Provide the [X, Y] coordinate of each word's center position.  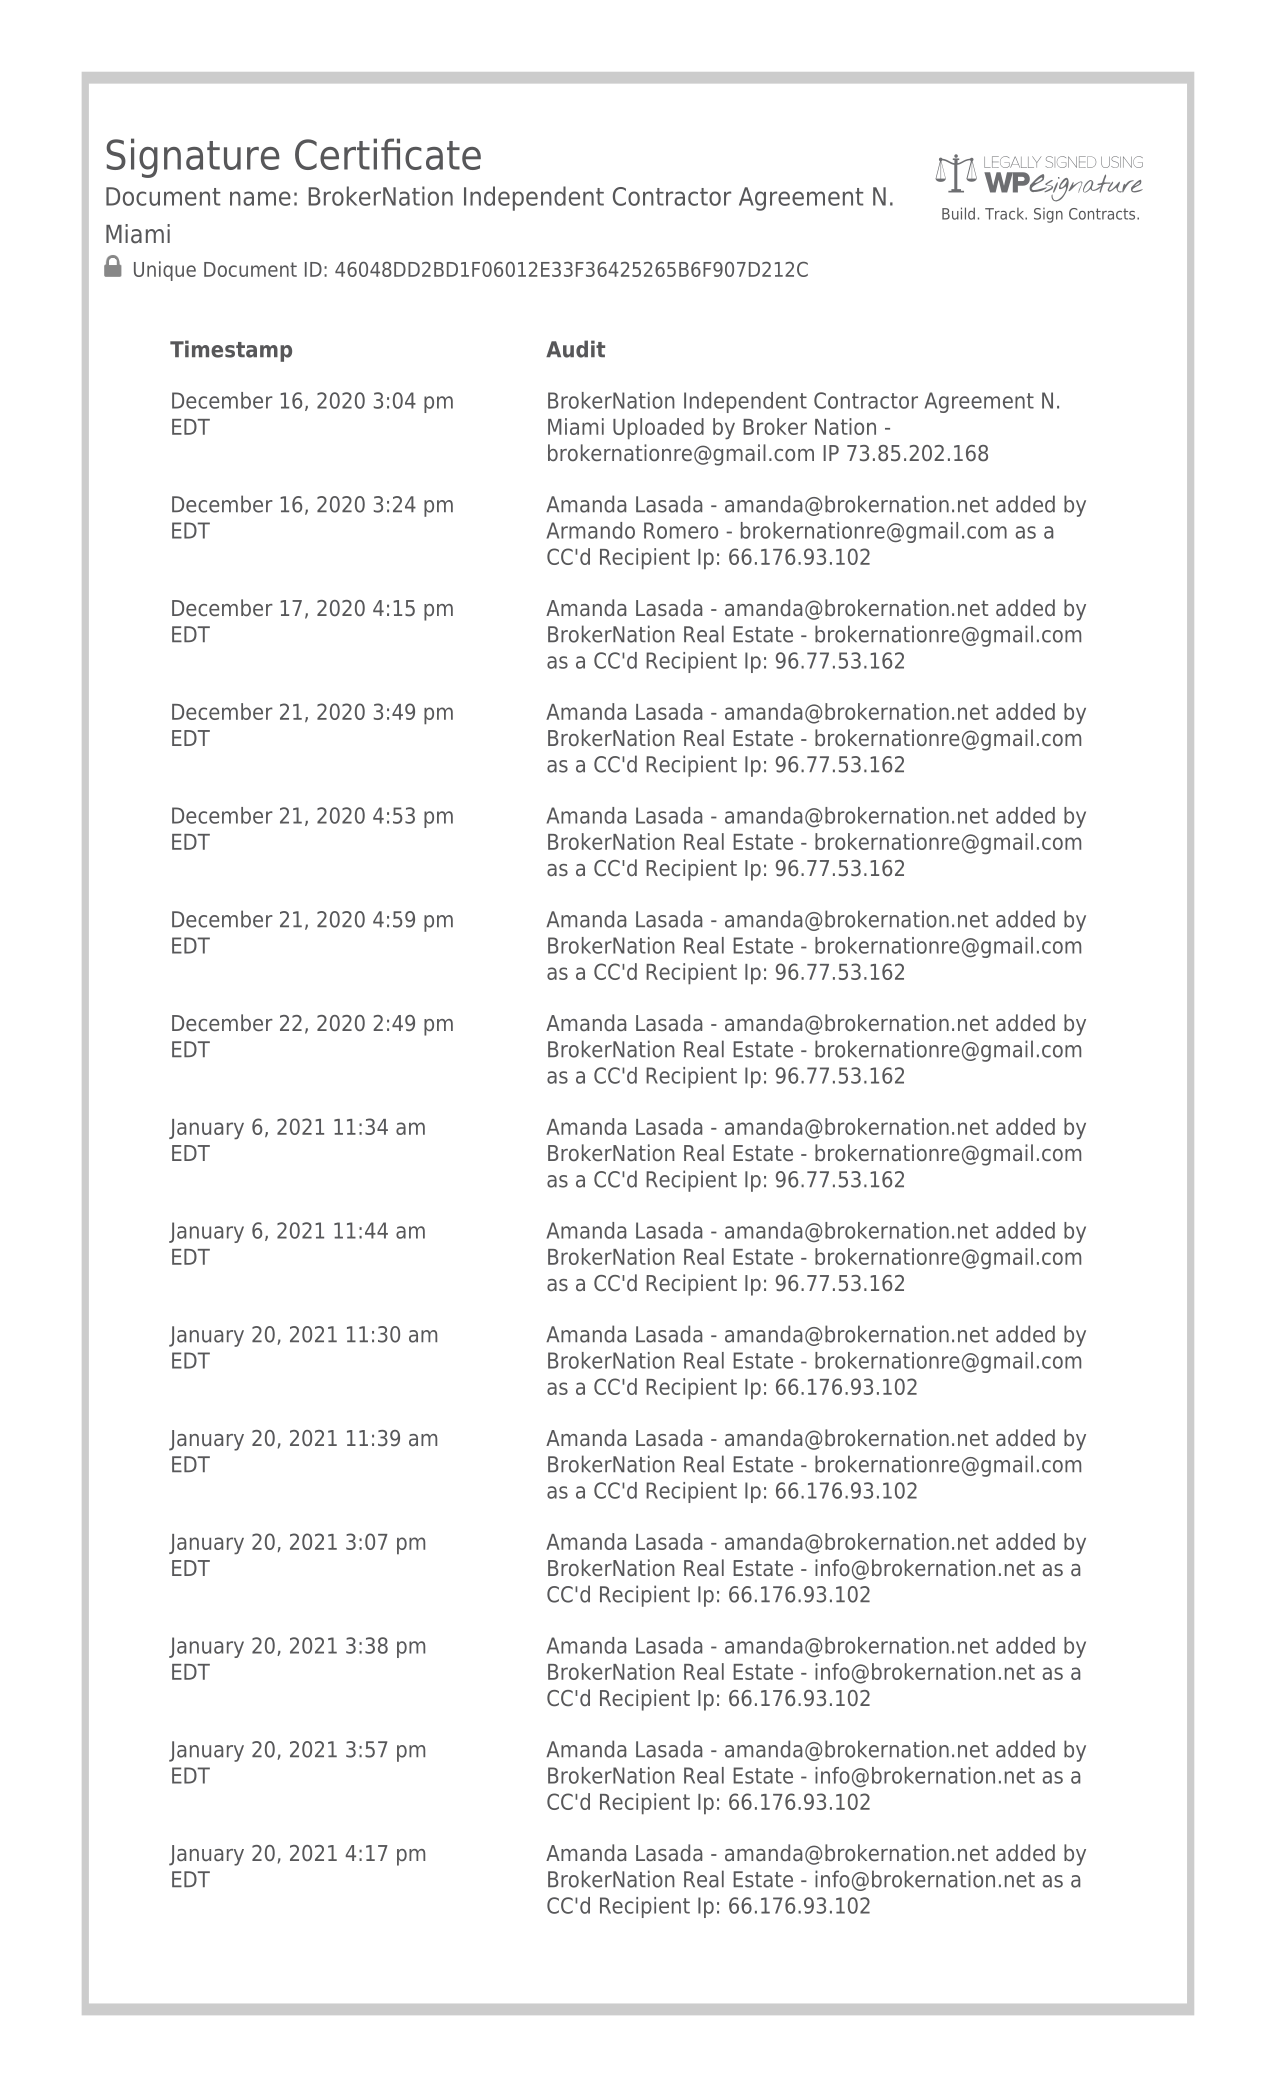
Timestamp [231, 351]
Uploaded [658, 429]
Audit [575, 349]
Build [958, 213]
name [260, 198]
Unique [165, 271]
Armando [591, 530]
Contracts [1103, 214]
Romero [681, 530]
